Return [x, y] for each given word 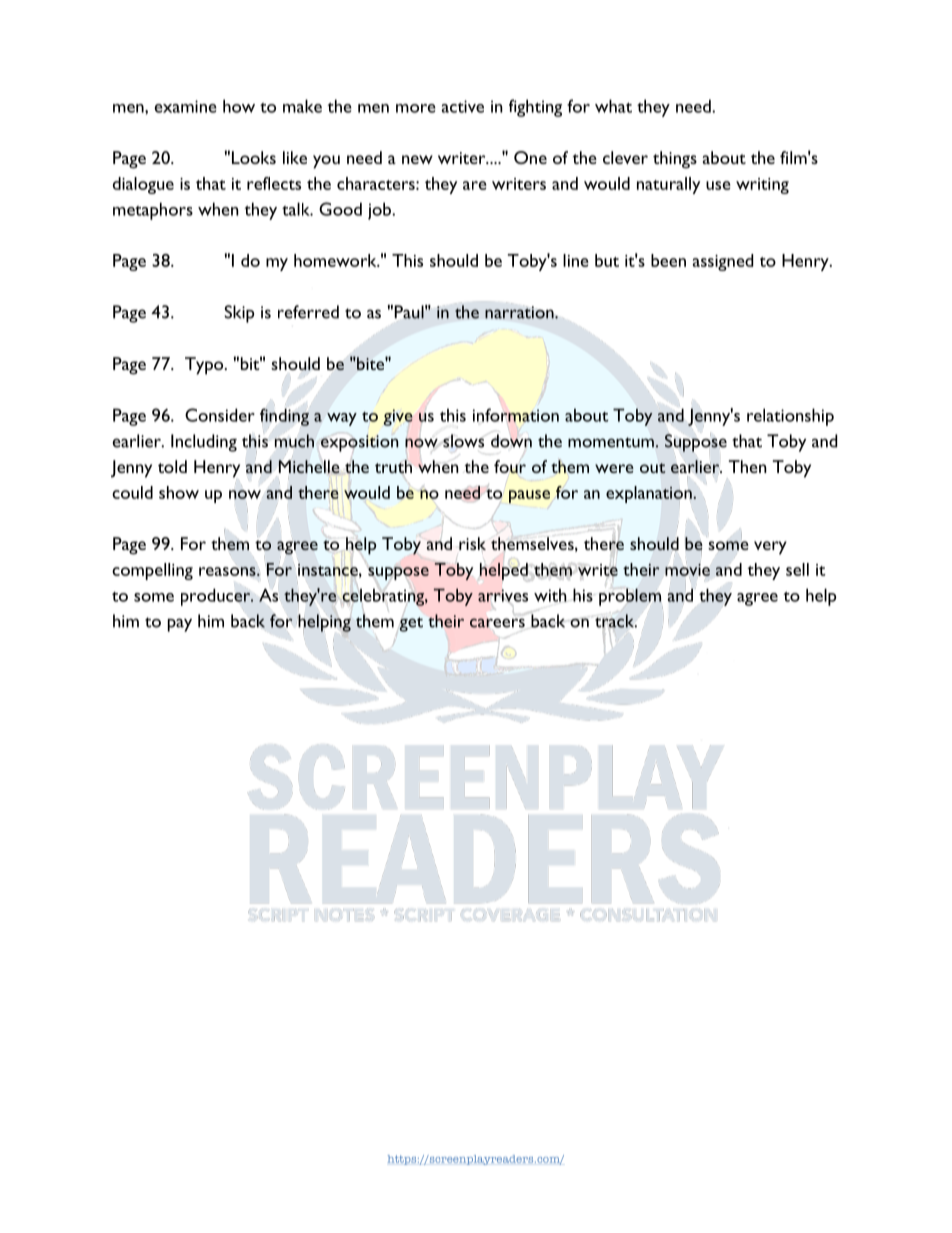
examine [185, 106]
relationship [790, 417]
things [675, 160]
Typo [205, 366]
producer [217, 596]
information [516, 415]
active [462, 106]
